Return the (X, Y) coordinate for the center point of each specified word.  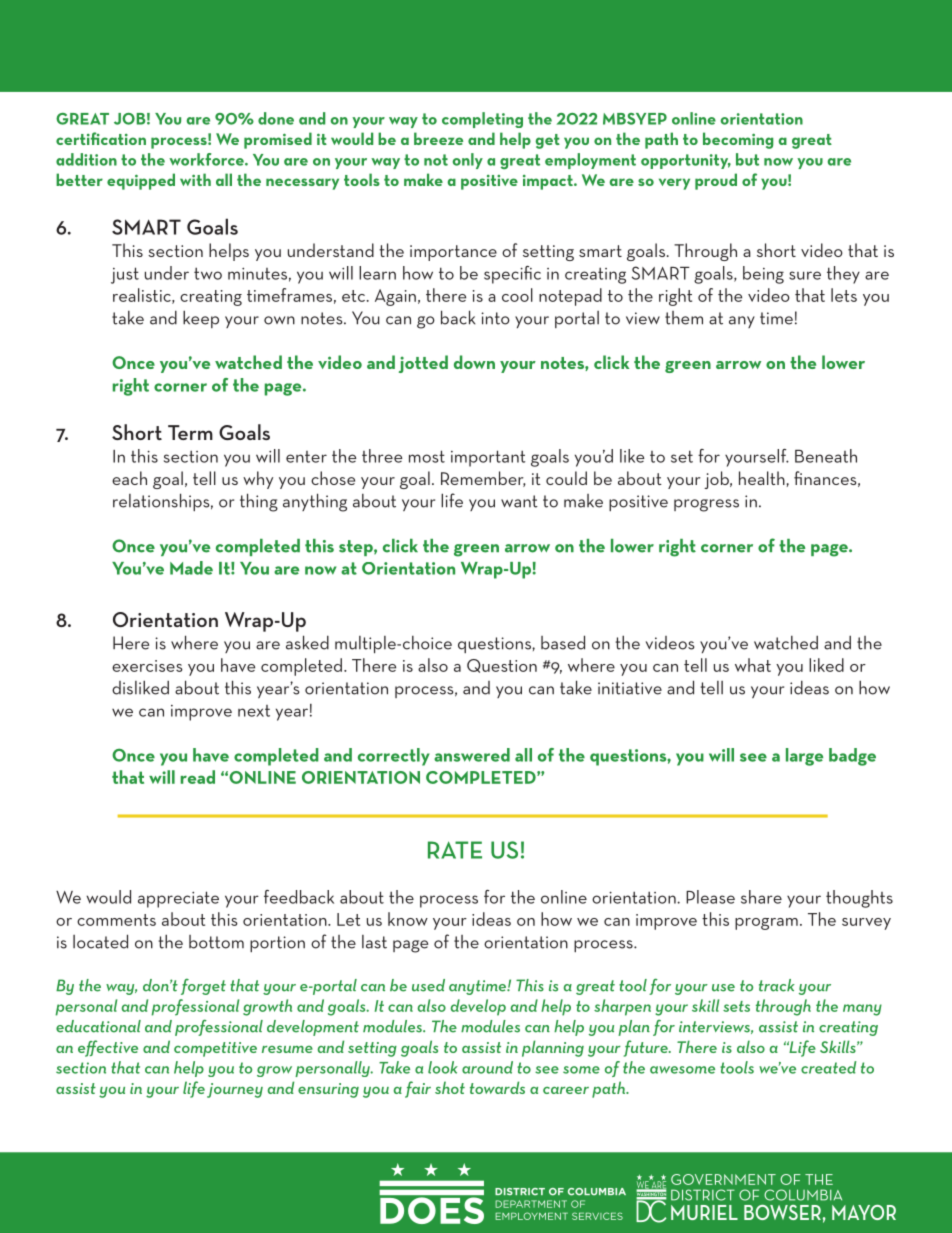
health (762, 478)
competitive (215, 1049)
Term (190, 432)
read (198, 777)
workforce (207, 159)
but (747, 159)
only (468, 161)
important (488, 458)
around (487, 1067)
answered (472, 755)
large (804, 757)
